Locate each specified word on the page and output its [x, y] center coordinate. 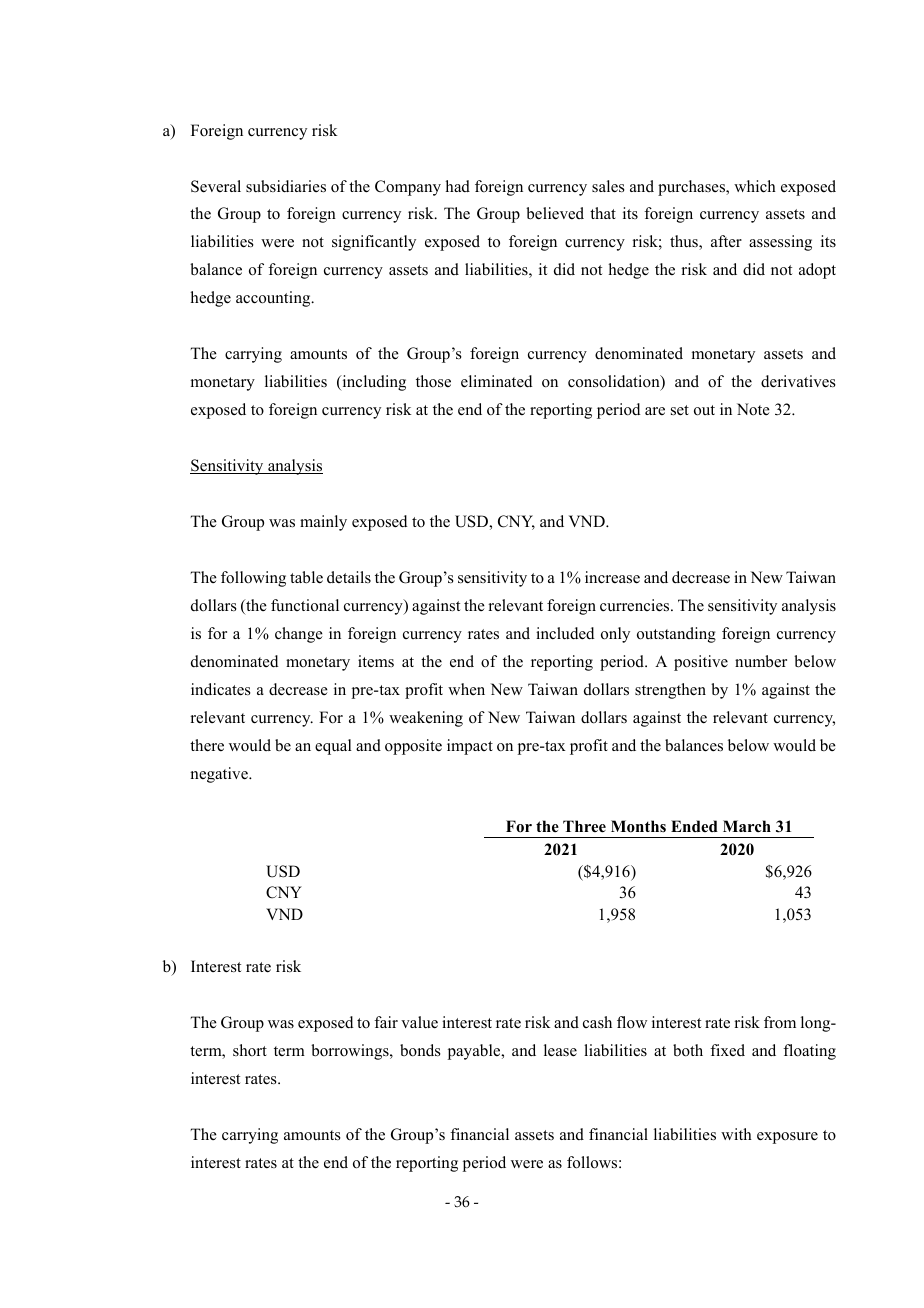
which [755, 186]
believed [555, 213]
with [736, 1134]
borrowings [351, 1052]
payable [475, 1052]
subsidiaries [286, 186]
